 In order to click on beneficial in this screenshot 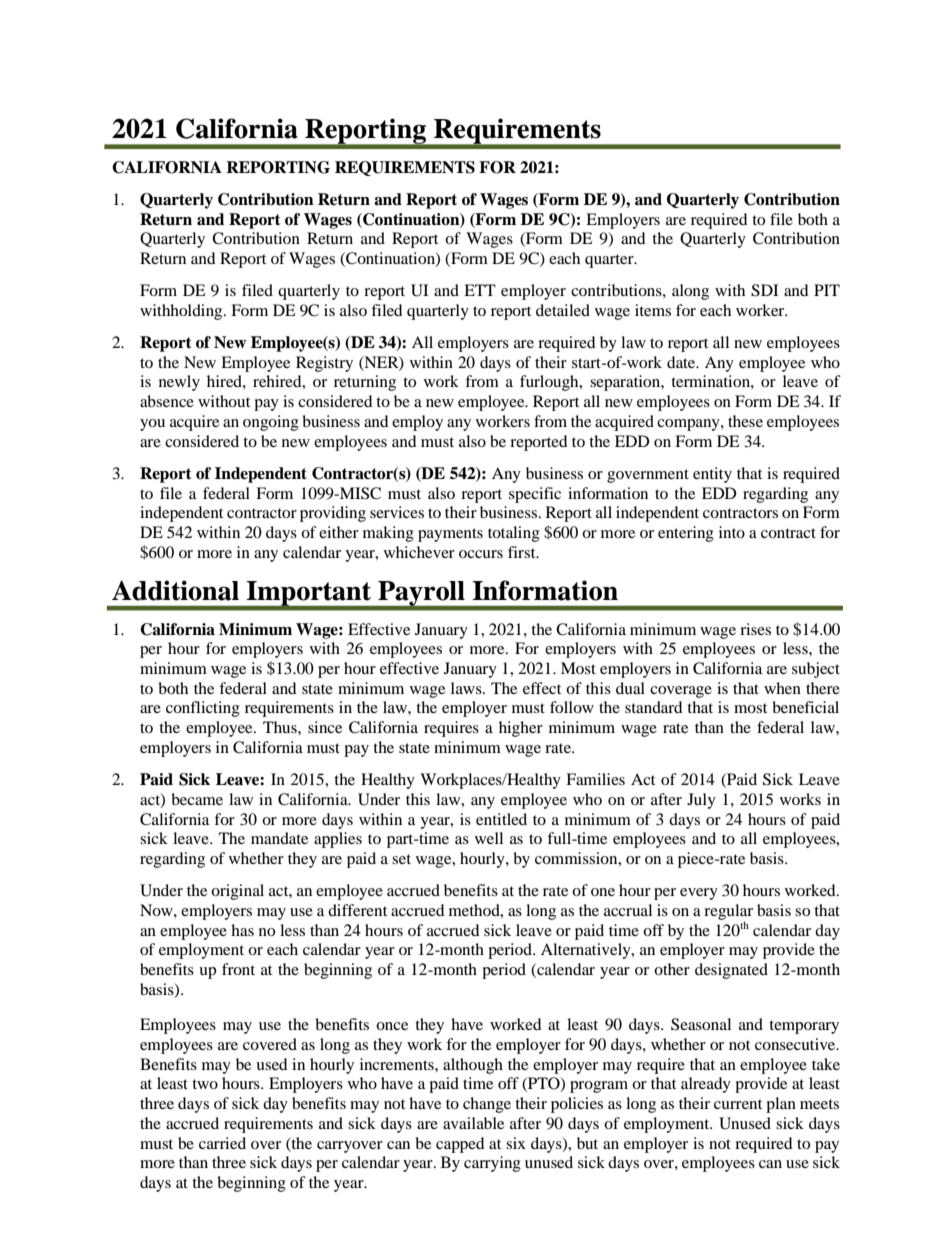, I will do `click(805, 707)`.
